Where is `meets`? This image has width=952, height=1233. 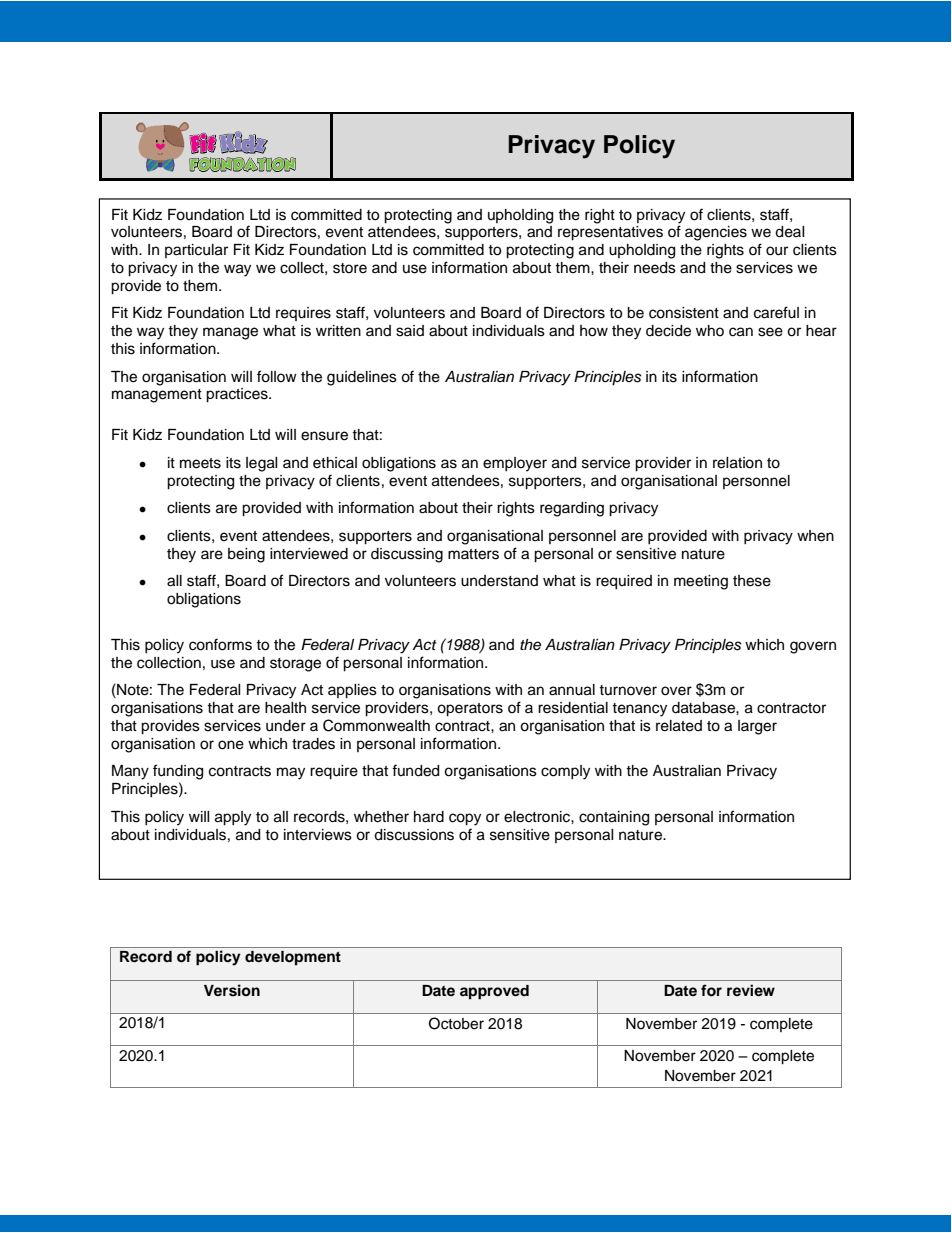 meets is located at coordinates (200, 463).
